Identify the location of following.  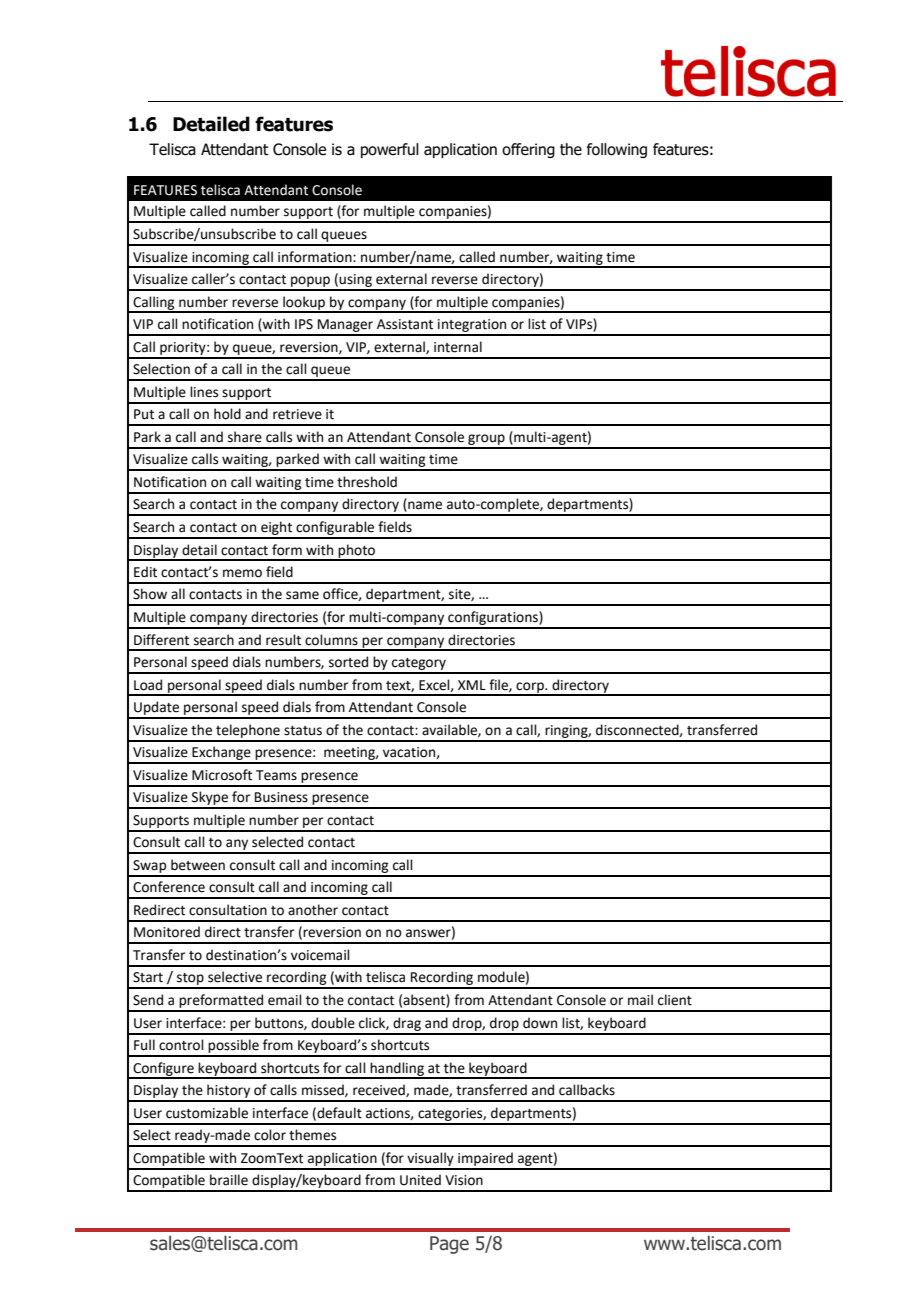
(617, 150).
